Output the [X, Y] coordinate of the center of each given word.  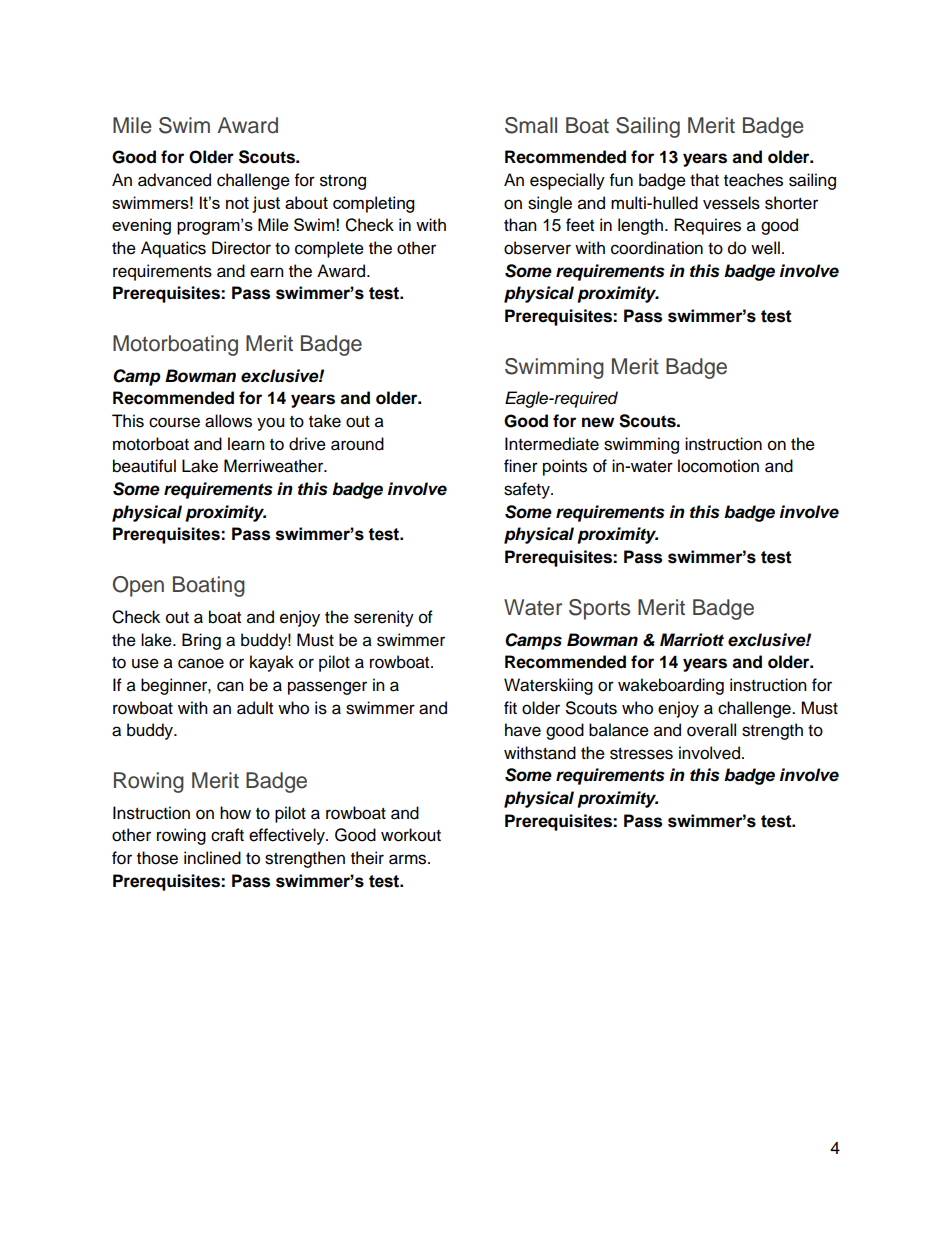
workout [411, 835]
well [765, 248]
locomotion [718, 466]
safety [528, 490]
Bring [201, 641]
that [704, 180]
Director [241, 248]
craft [227, 835]
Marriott [692, 640]
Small [531, 125]
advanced [174, 180]
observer [537, 248]
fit [510, 707]
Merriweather [275, 466]
